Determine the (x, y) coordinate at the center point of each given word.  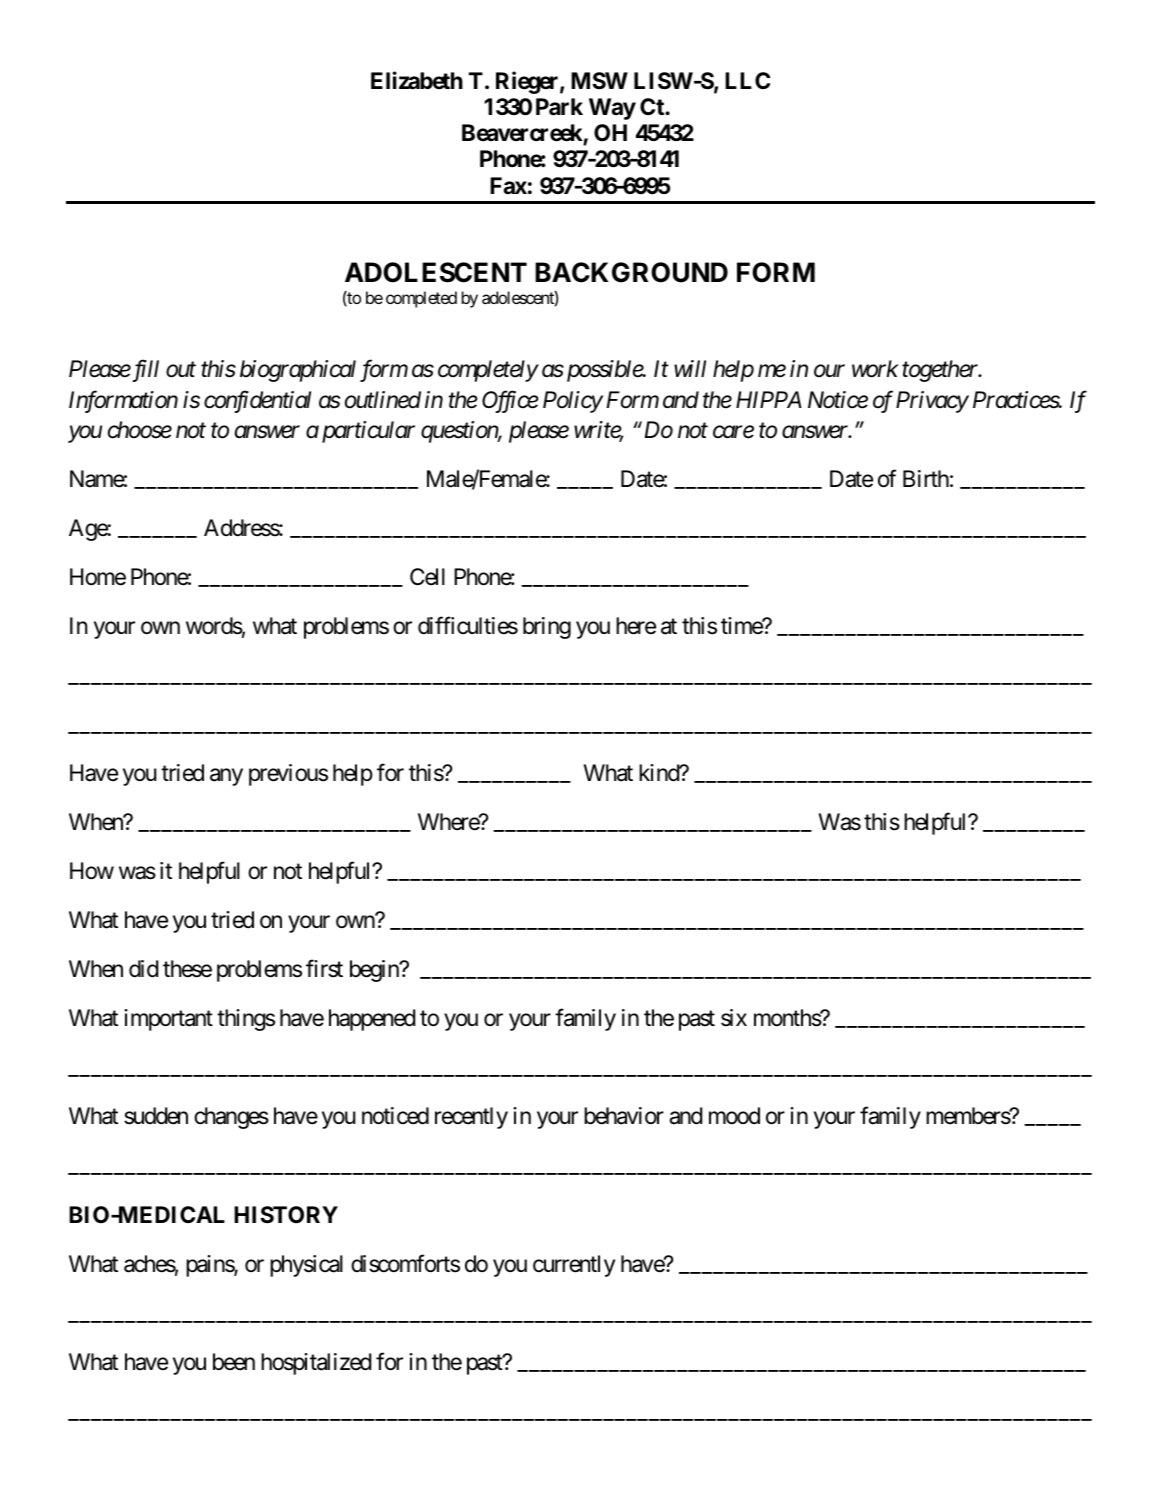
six (734, 1018)
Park (559, 107)
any (226, 777)
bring (547, 628)
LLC (747, 80)
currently (574, 1266)
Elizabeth (417, 80)
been (234, 1362)
